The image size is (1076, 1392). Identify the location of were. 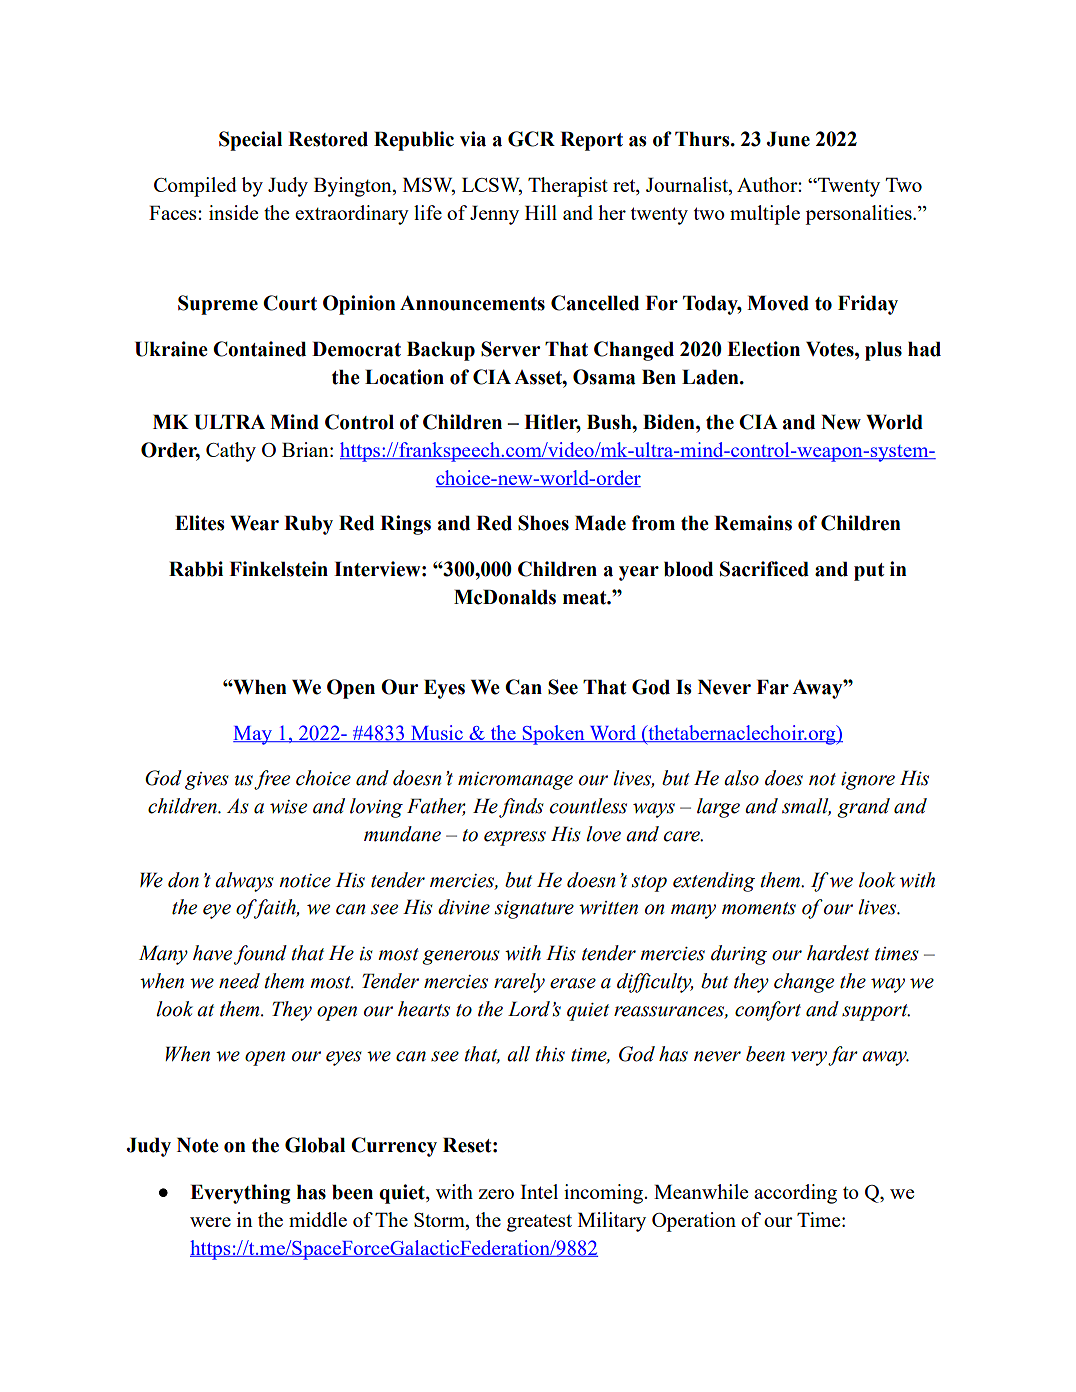
(210, 1222).
